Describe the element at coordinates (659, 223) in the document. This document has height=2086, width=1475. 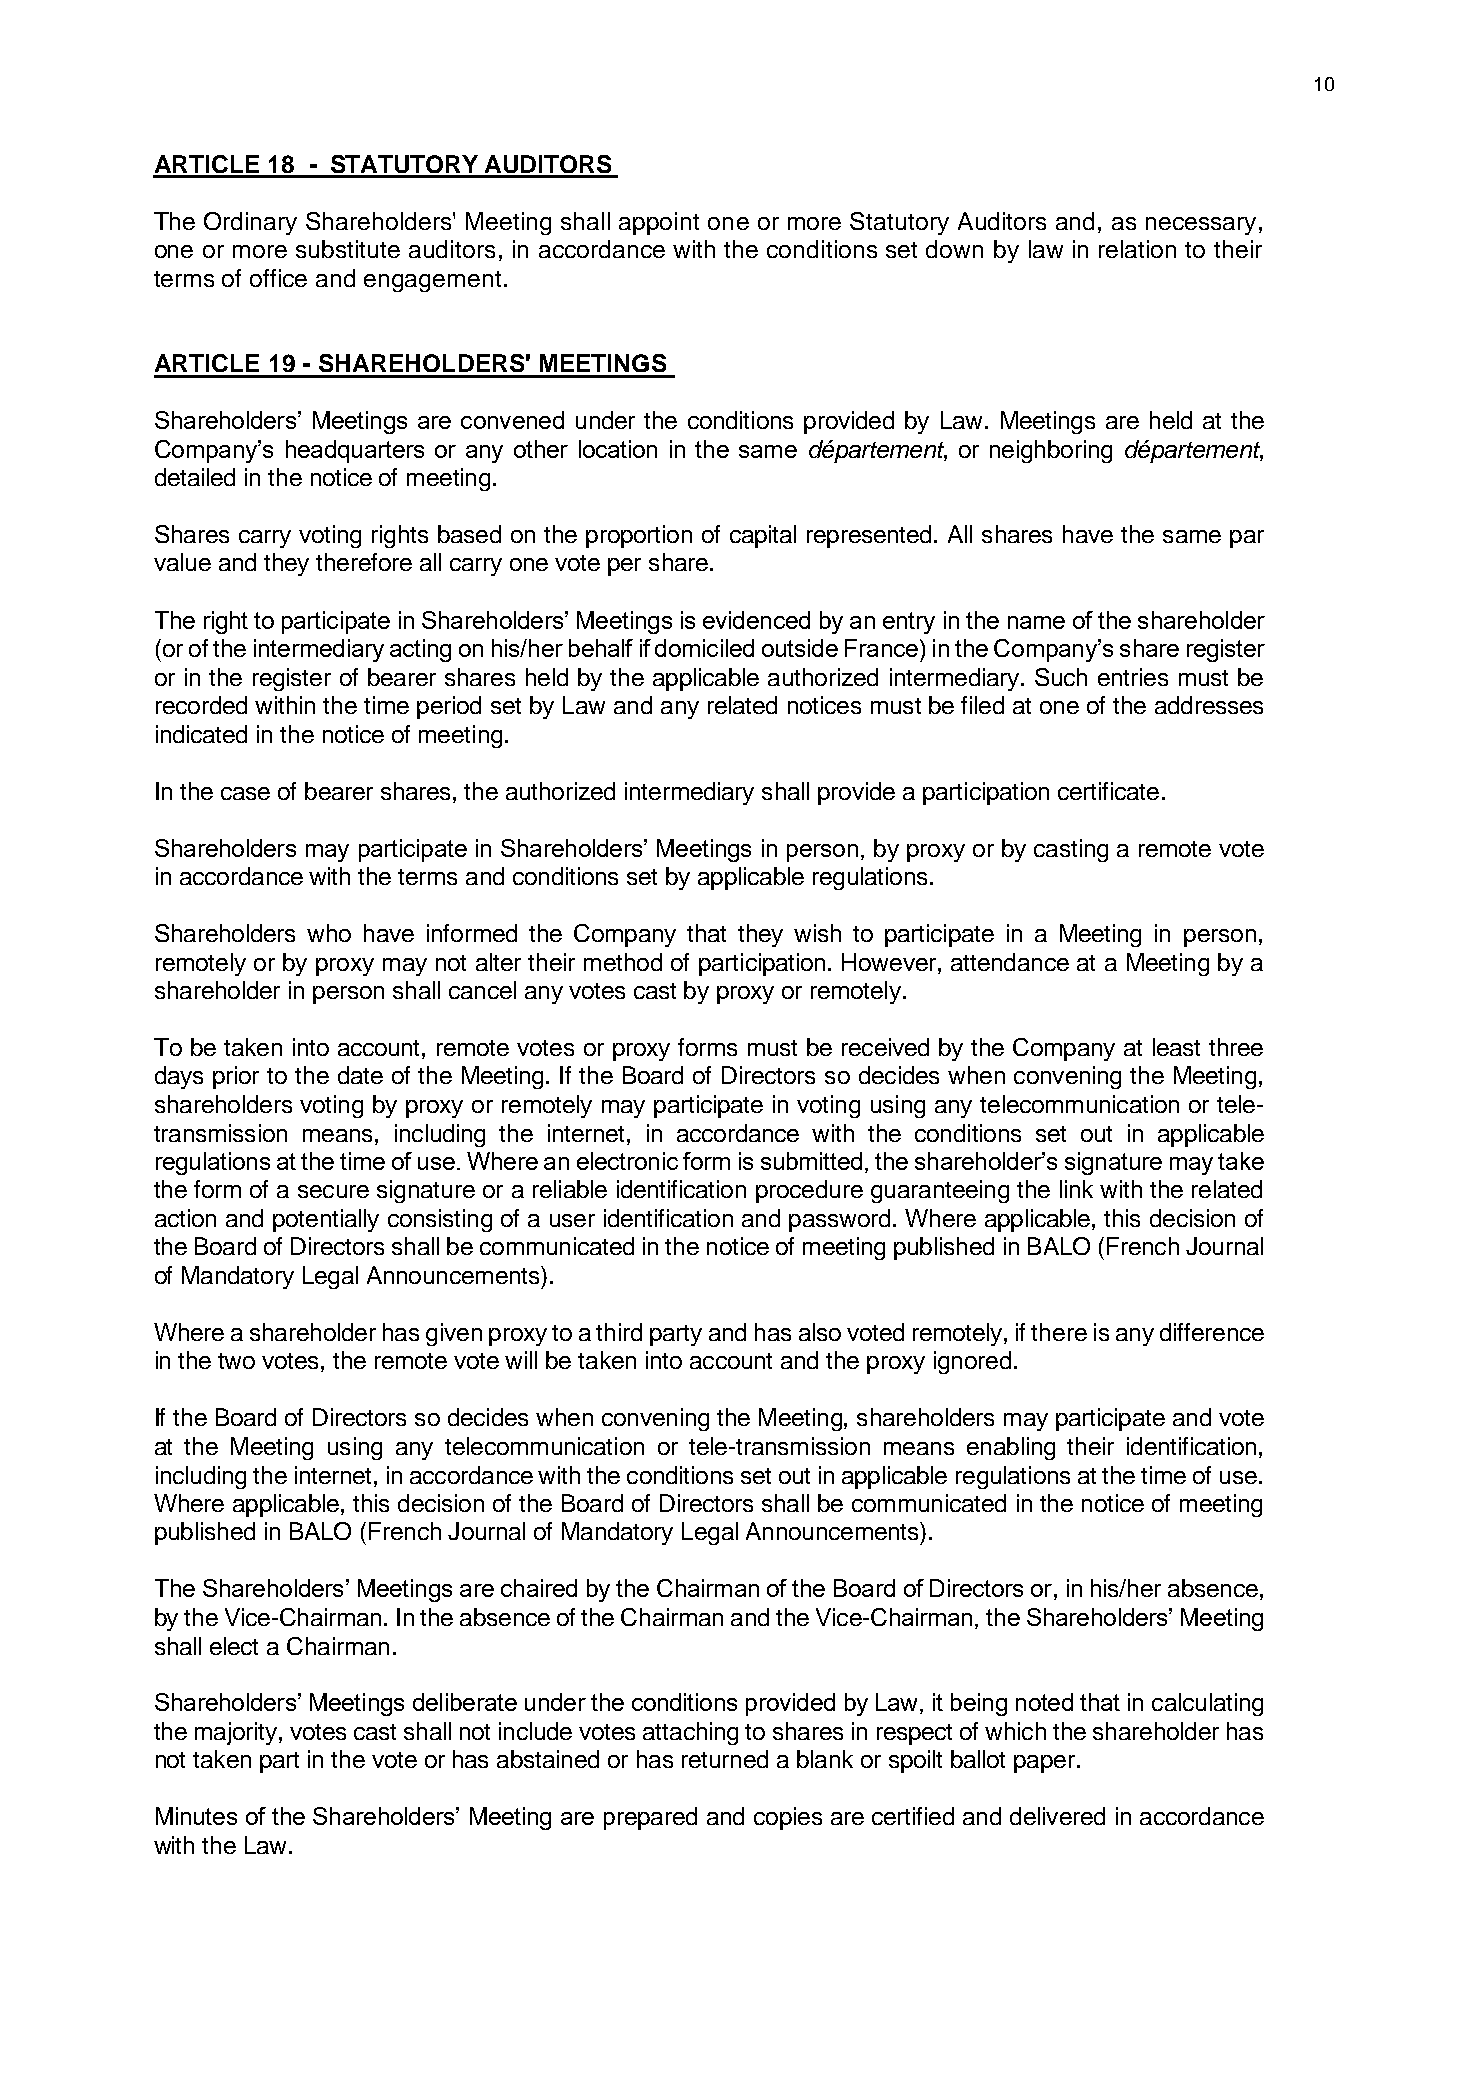
I see `appoint` at that location.
